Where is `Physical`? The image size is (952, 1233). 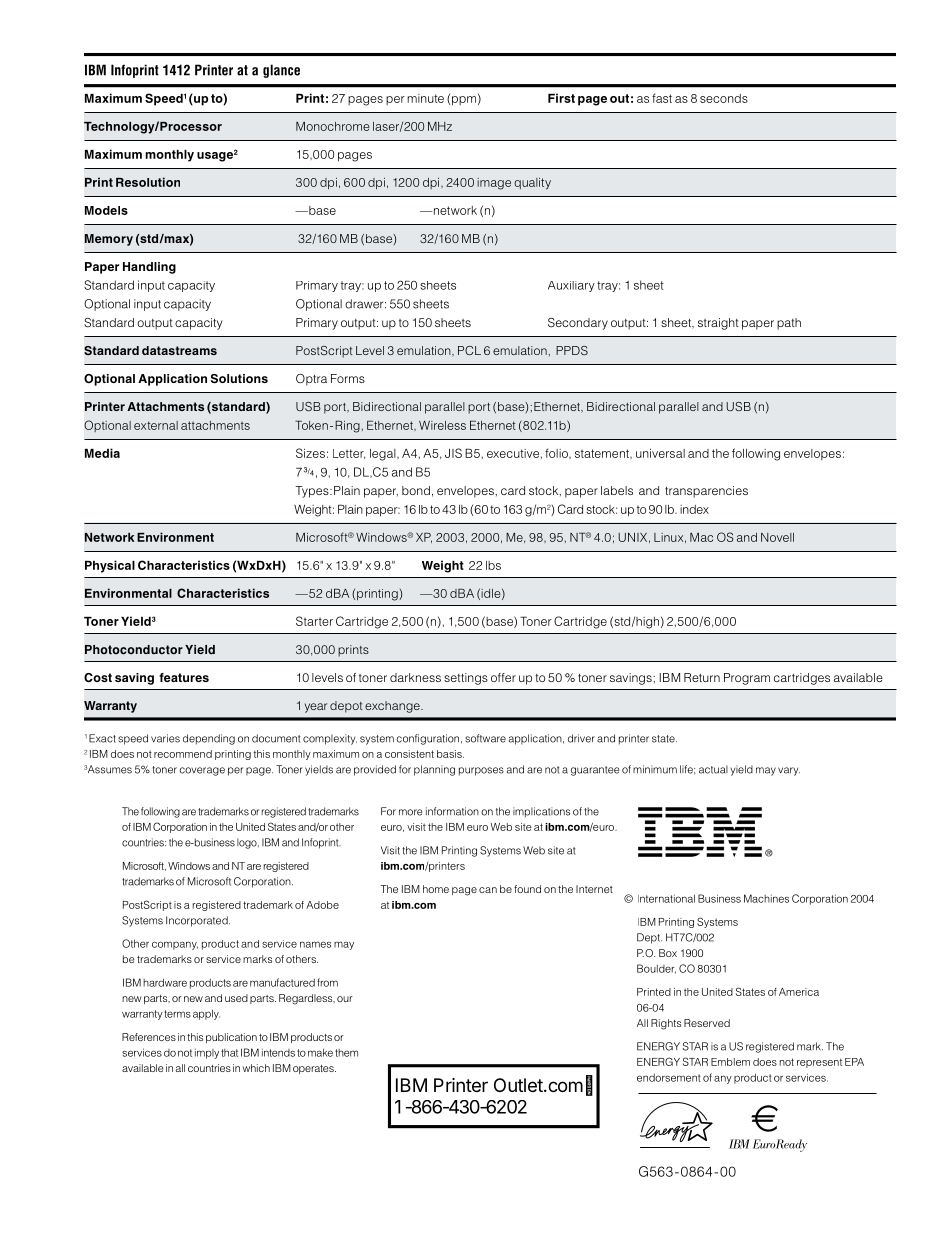 Physical is located at coordinates (110, 566).
